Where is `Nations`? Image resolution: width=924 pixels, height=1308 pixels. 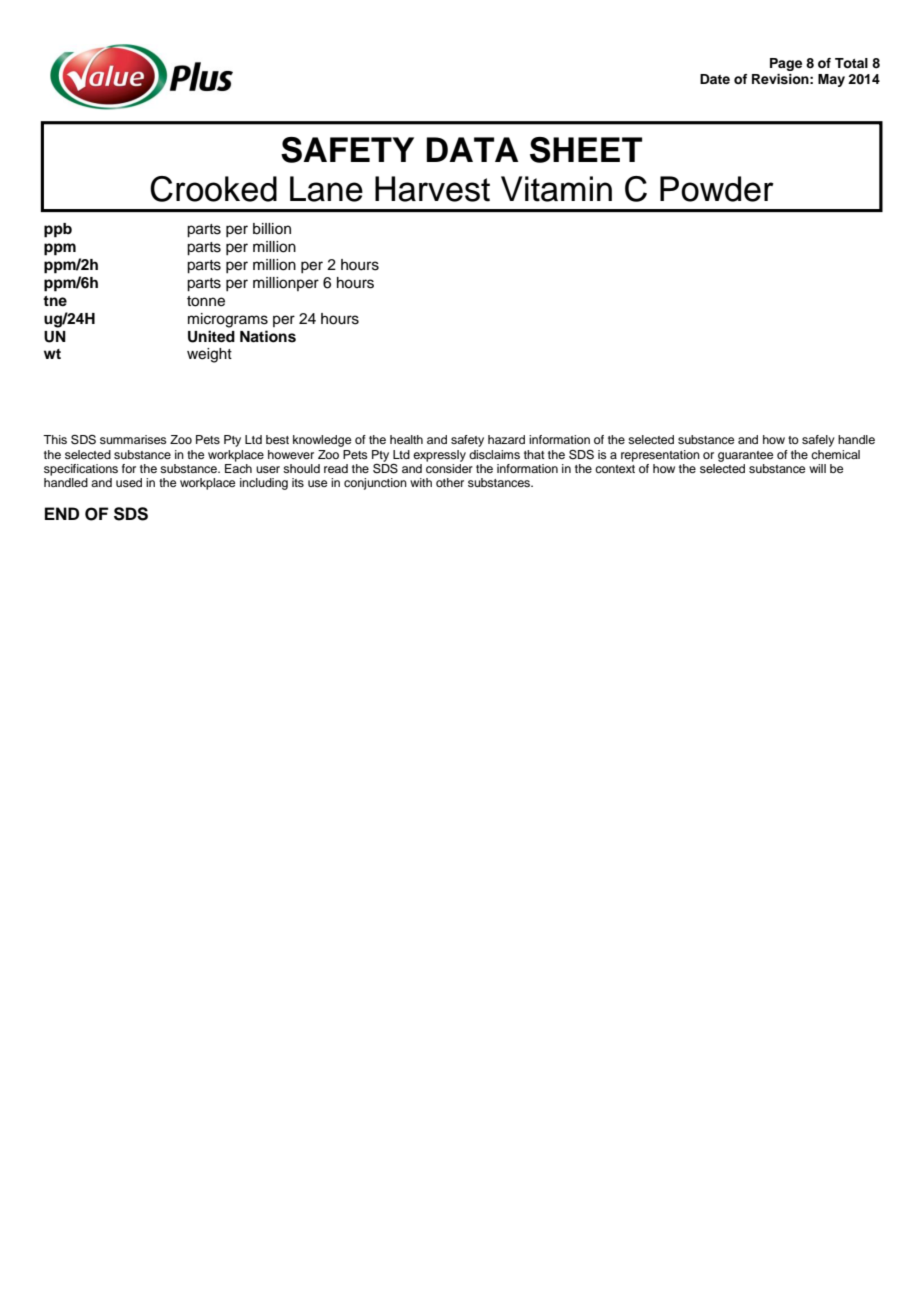 Nations is located at coordinates (268, 336).
